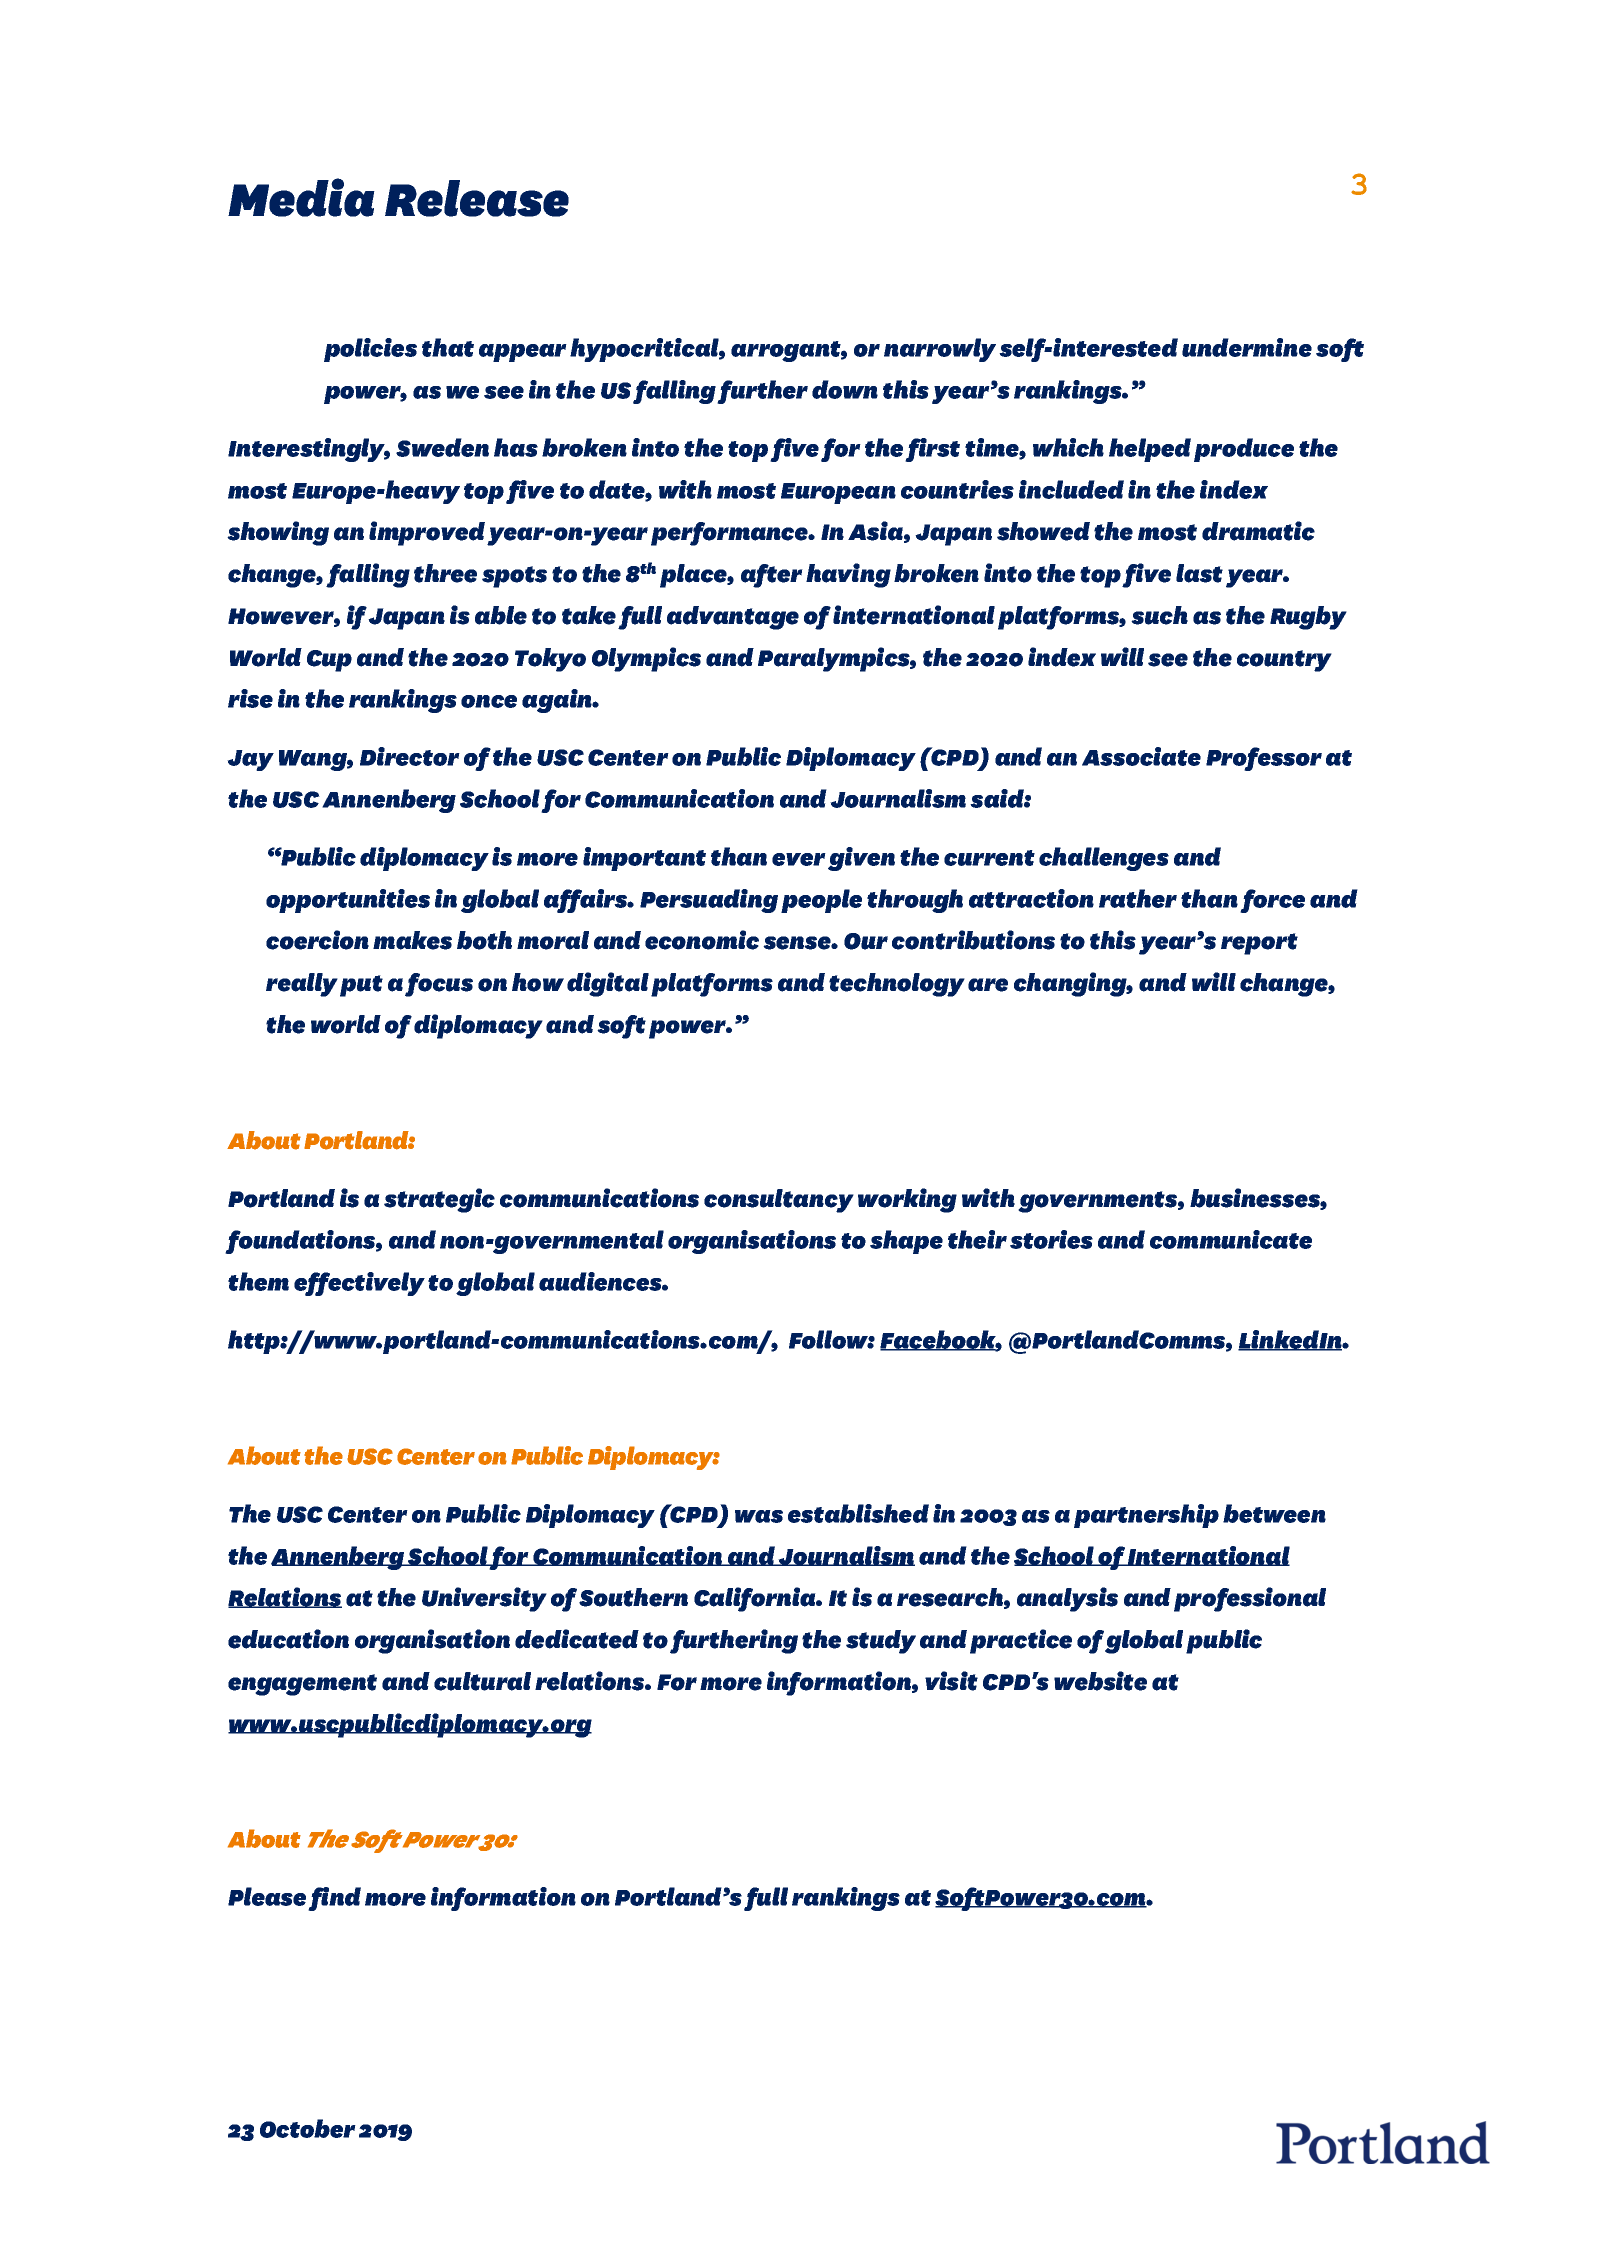 This screenshot has height=2257, width=1597. I want to click on University, so click(484, 1599).
